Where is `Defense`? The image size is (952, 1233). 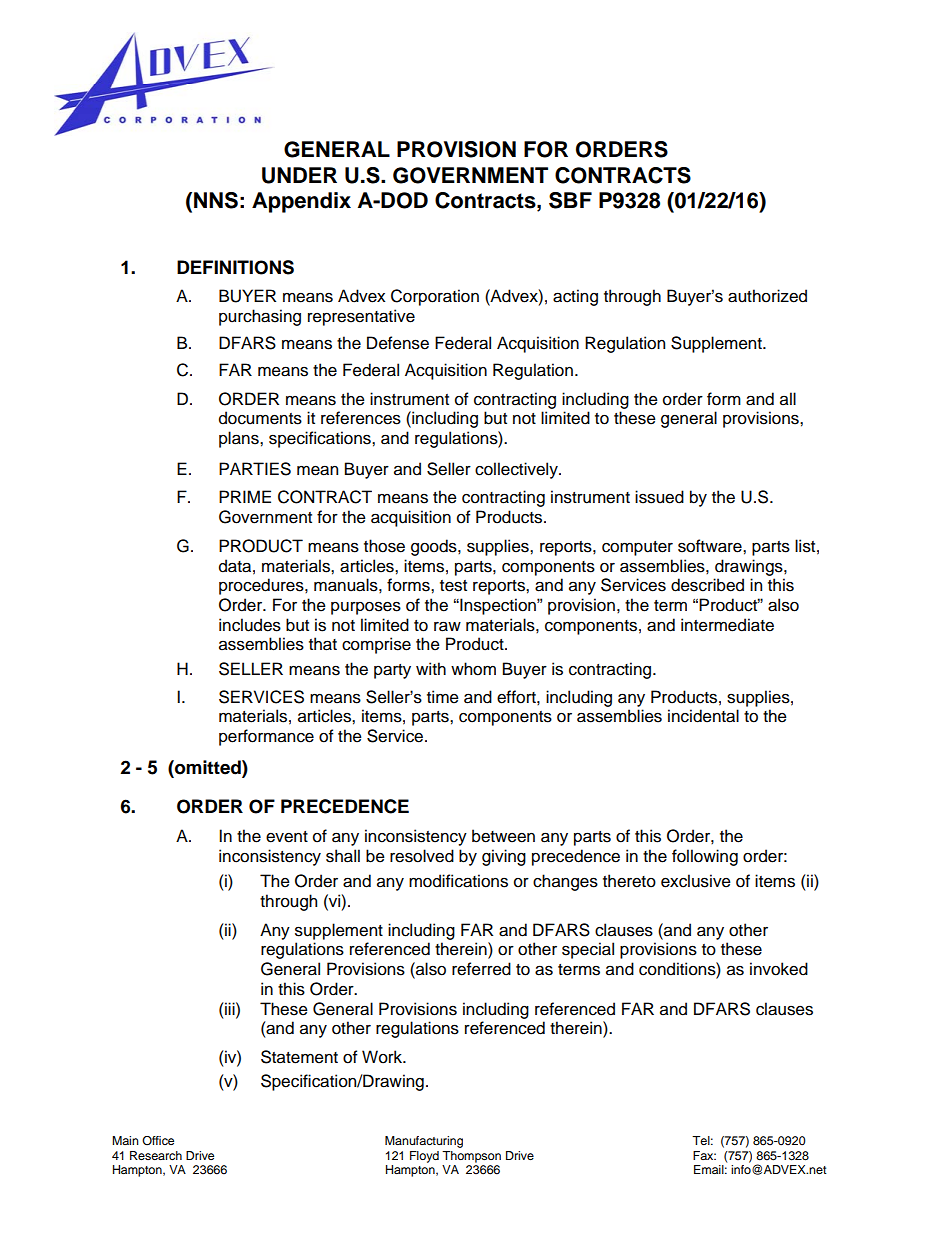
Defense is located at coordinates (398, 343).
